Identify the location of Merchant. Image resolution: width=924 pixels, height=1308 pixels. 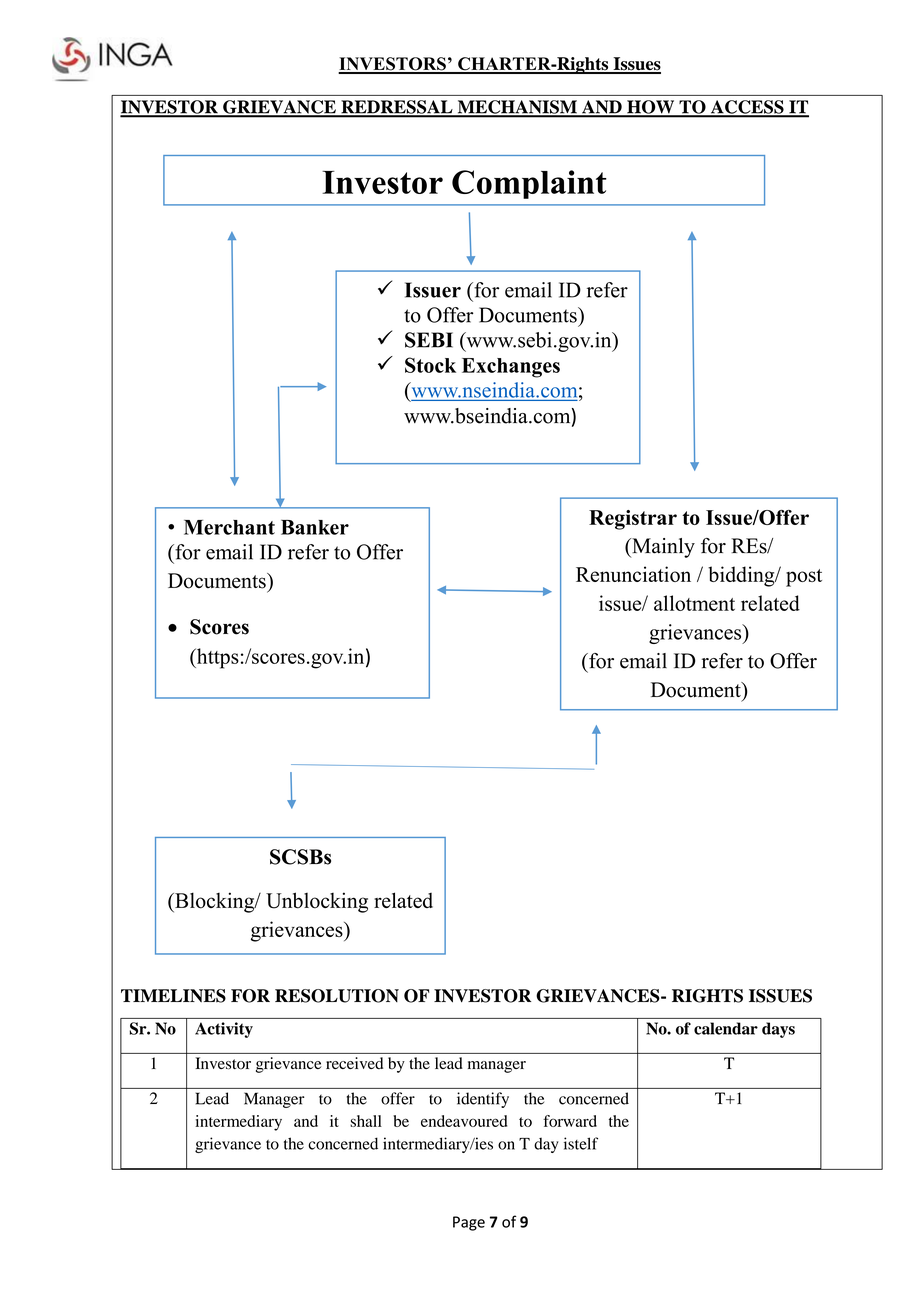
(229, 527).
